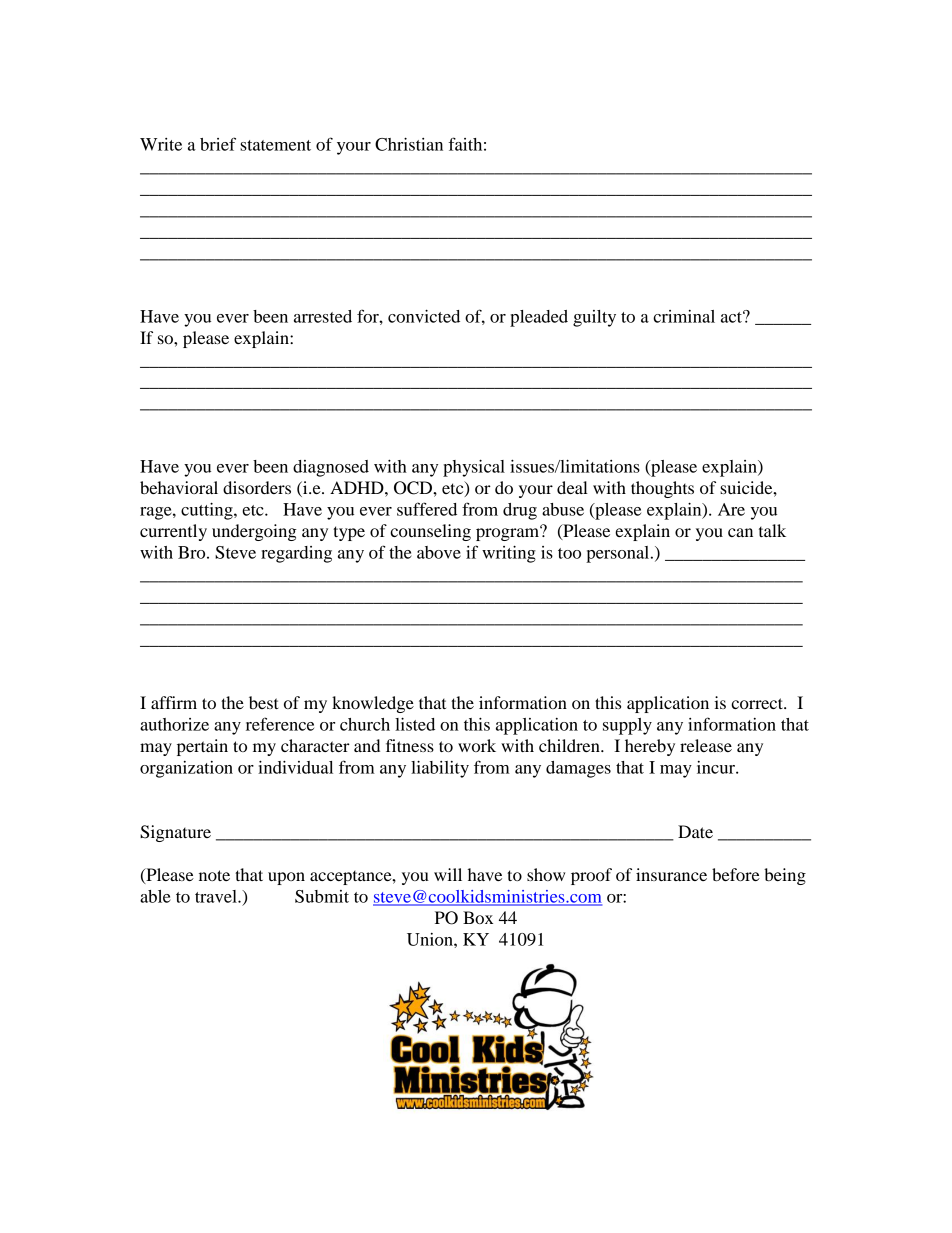  Describe the element at coordinates (706, 745) in the screenshot. I see `release` at that location.
